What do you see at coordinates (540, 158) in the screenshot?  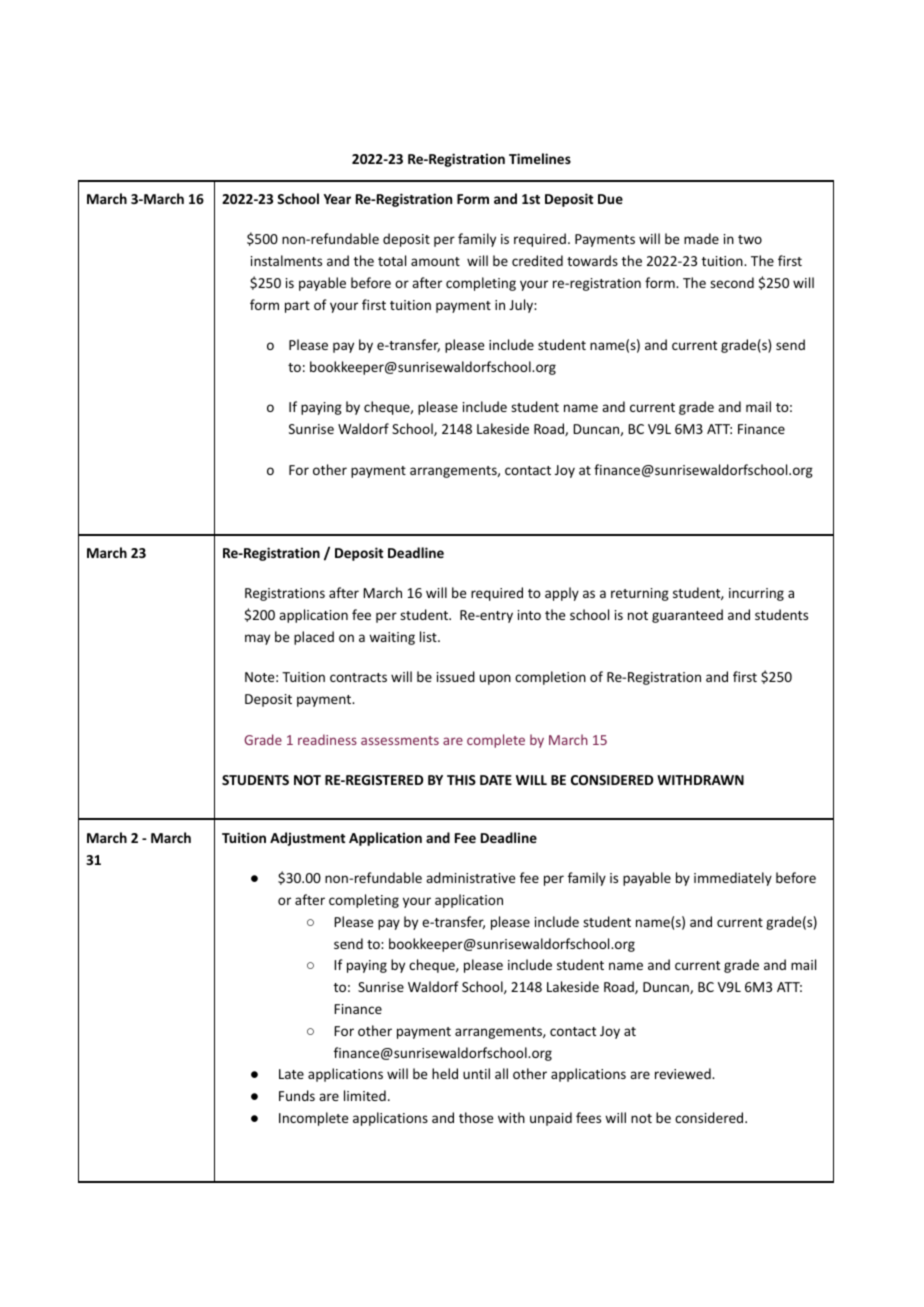 I see `Timelines` at bounding box center [540, 158].
